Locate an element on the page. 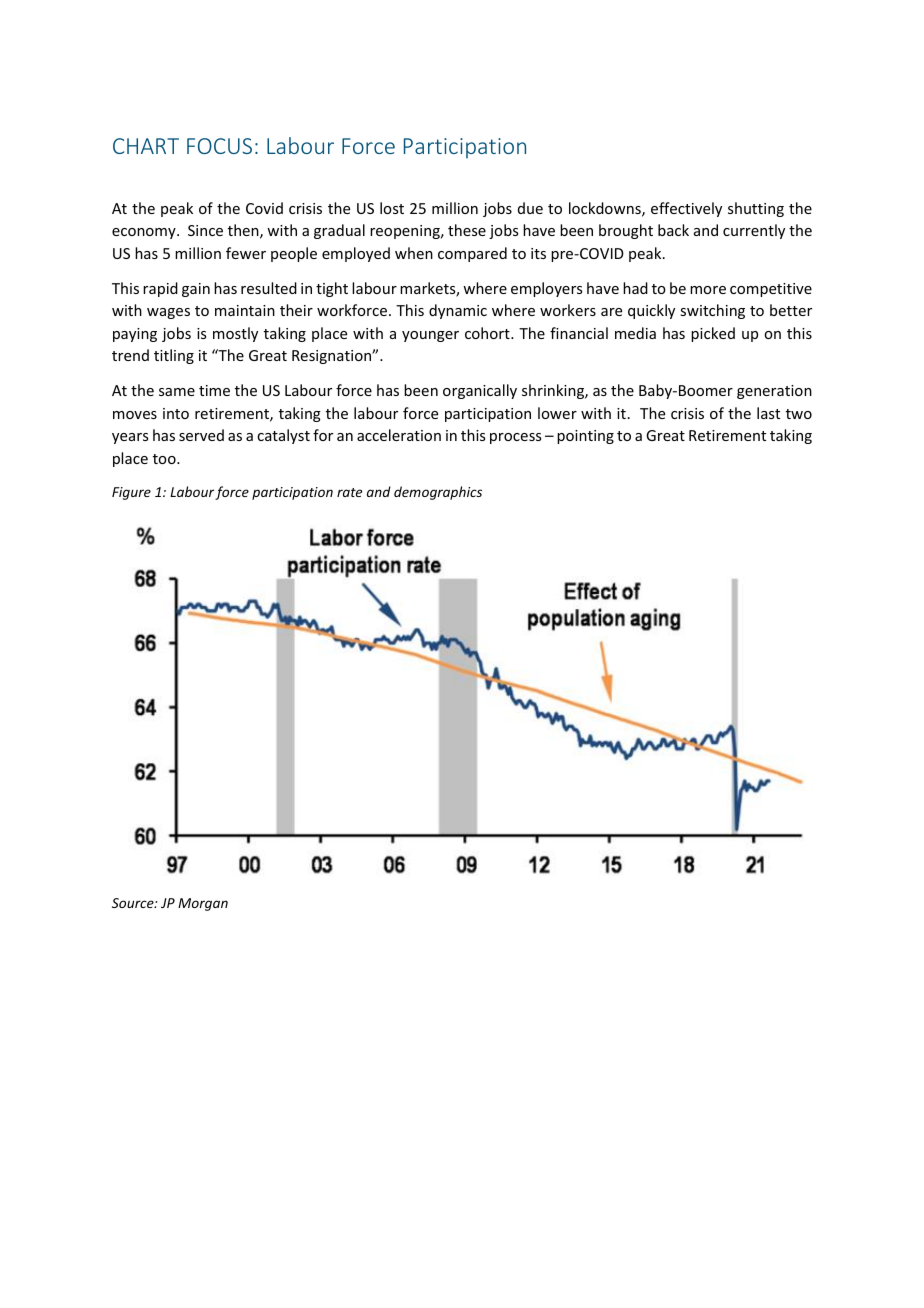  Morgan is located at coordinates (203, 904).
